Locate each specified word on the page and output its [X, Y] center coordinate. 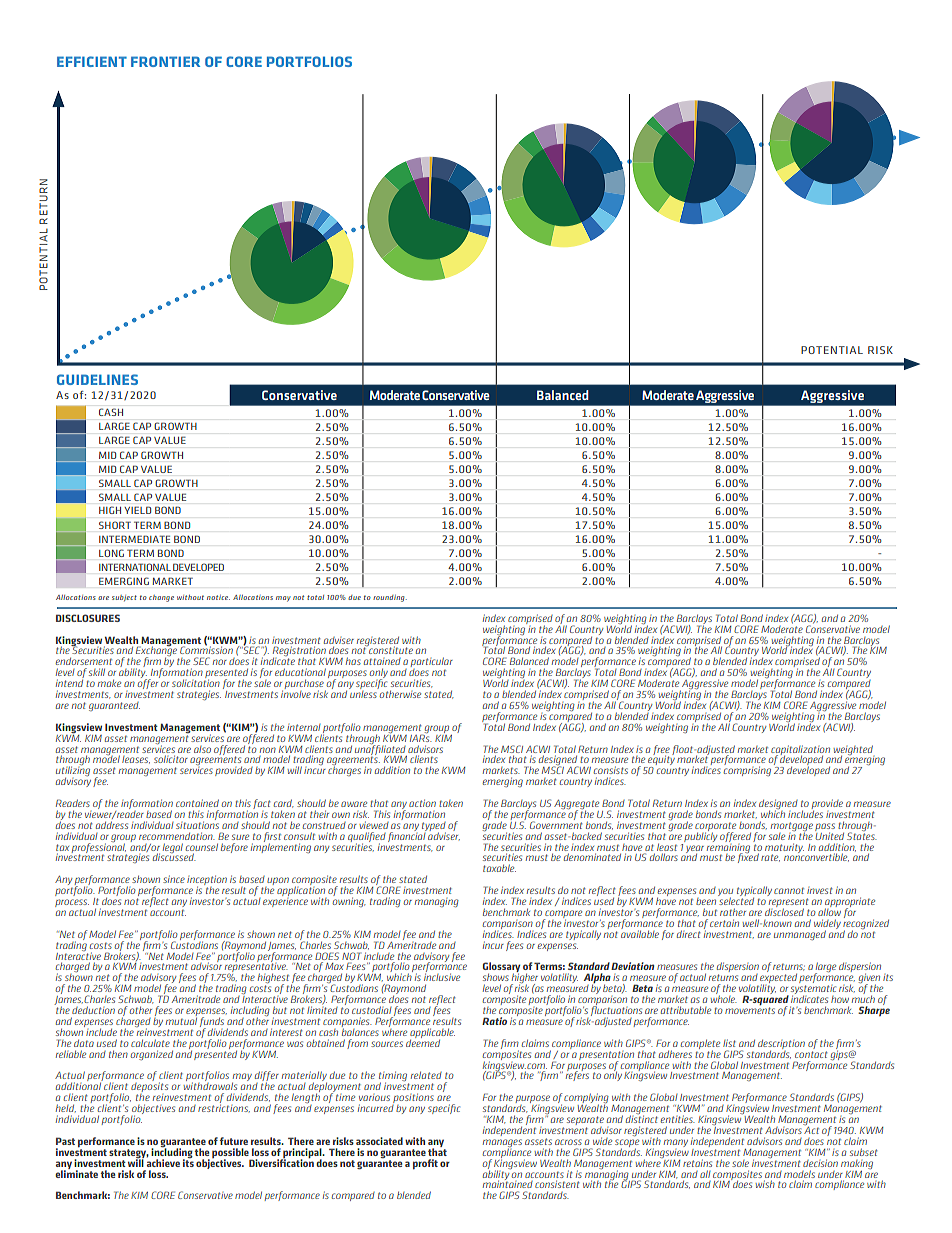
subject [124, 598]
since [174, 879]
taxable [499, 868]
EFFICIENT [92, 61]
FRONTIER [165, 61]
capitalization [800, 751]
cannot [789, 891]
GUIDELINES [97, 379]
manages [502, 1144]
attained [382, 661]
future [234, 1141]
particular [432, 663]
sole [740, 1163]
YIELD [138, 510]
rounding [390, 598]
